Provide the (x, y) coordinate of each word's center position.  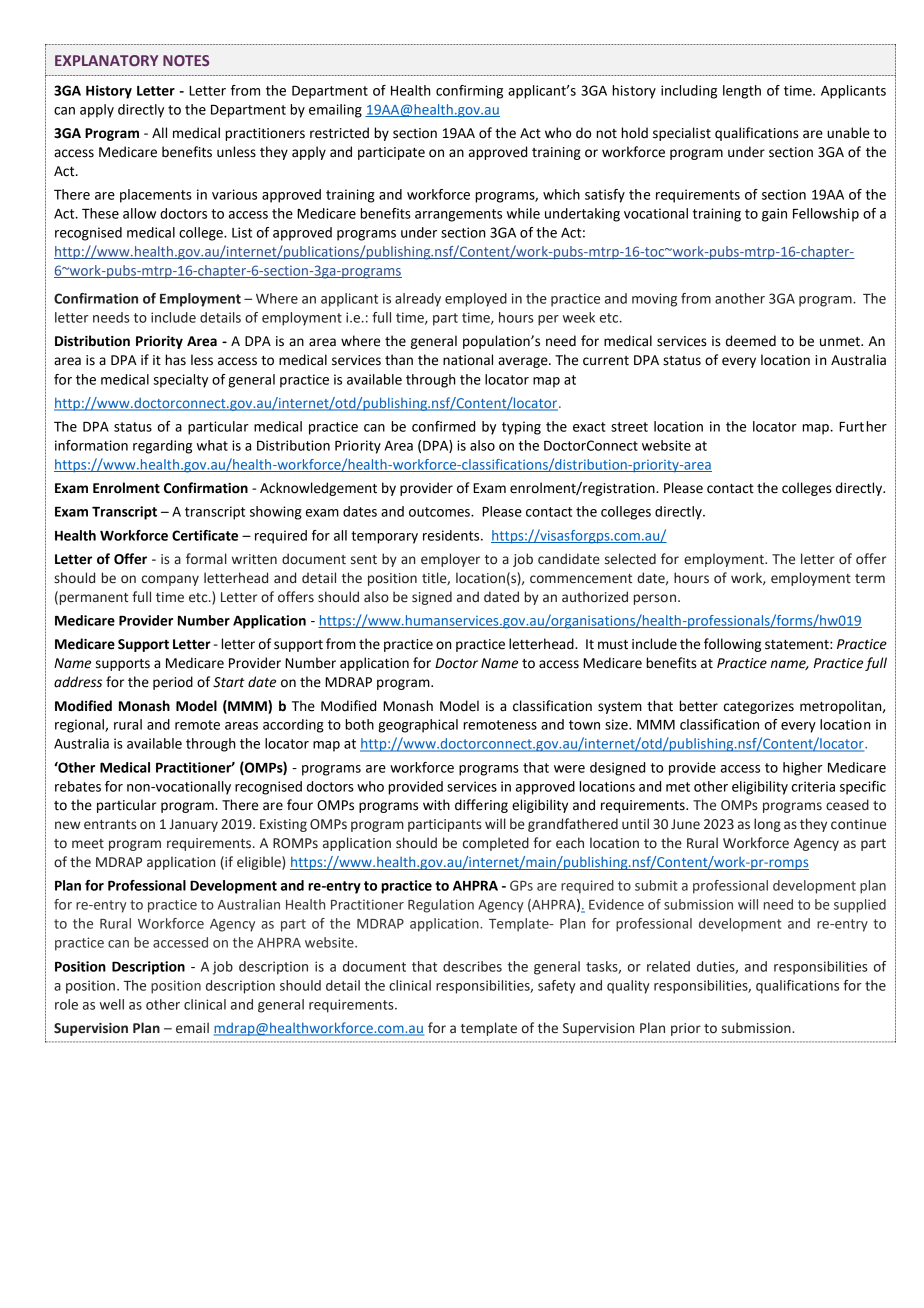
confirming (469, 92)
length (742, 92)
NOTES (186, 60)
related (668, 966)
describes (472, 966)
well (112, 1004)
